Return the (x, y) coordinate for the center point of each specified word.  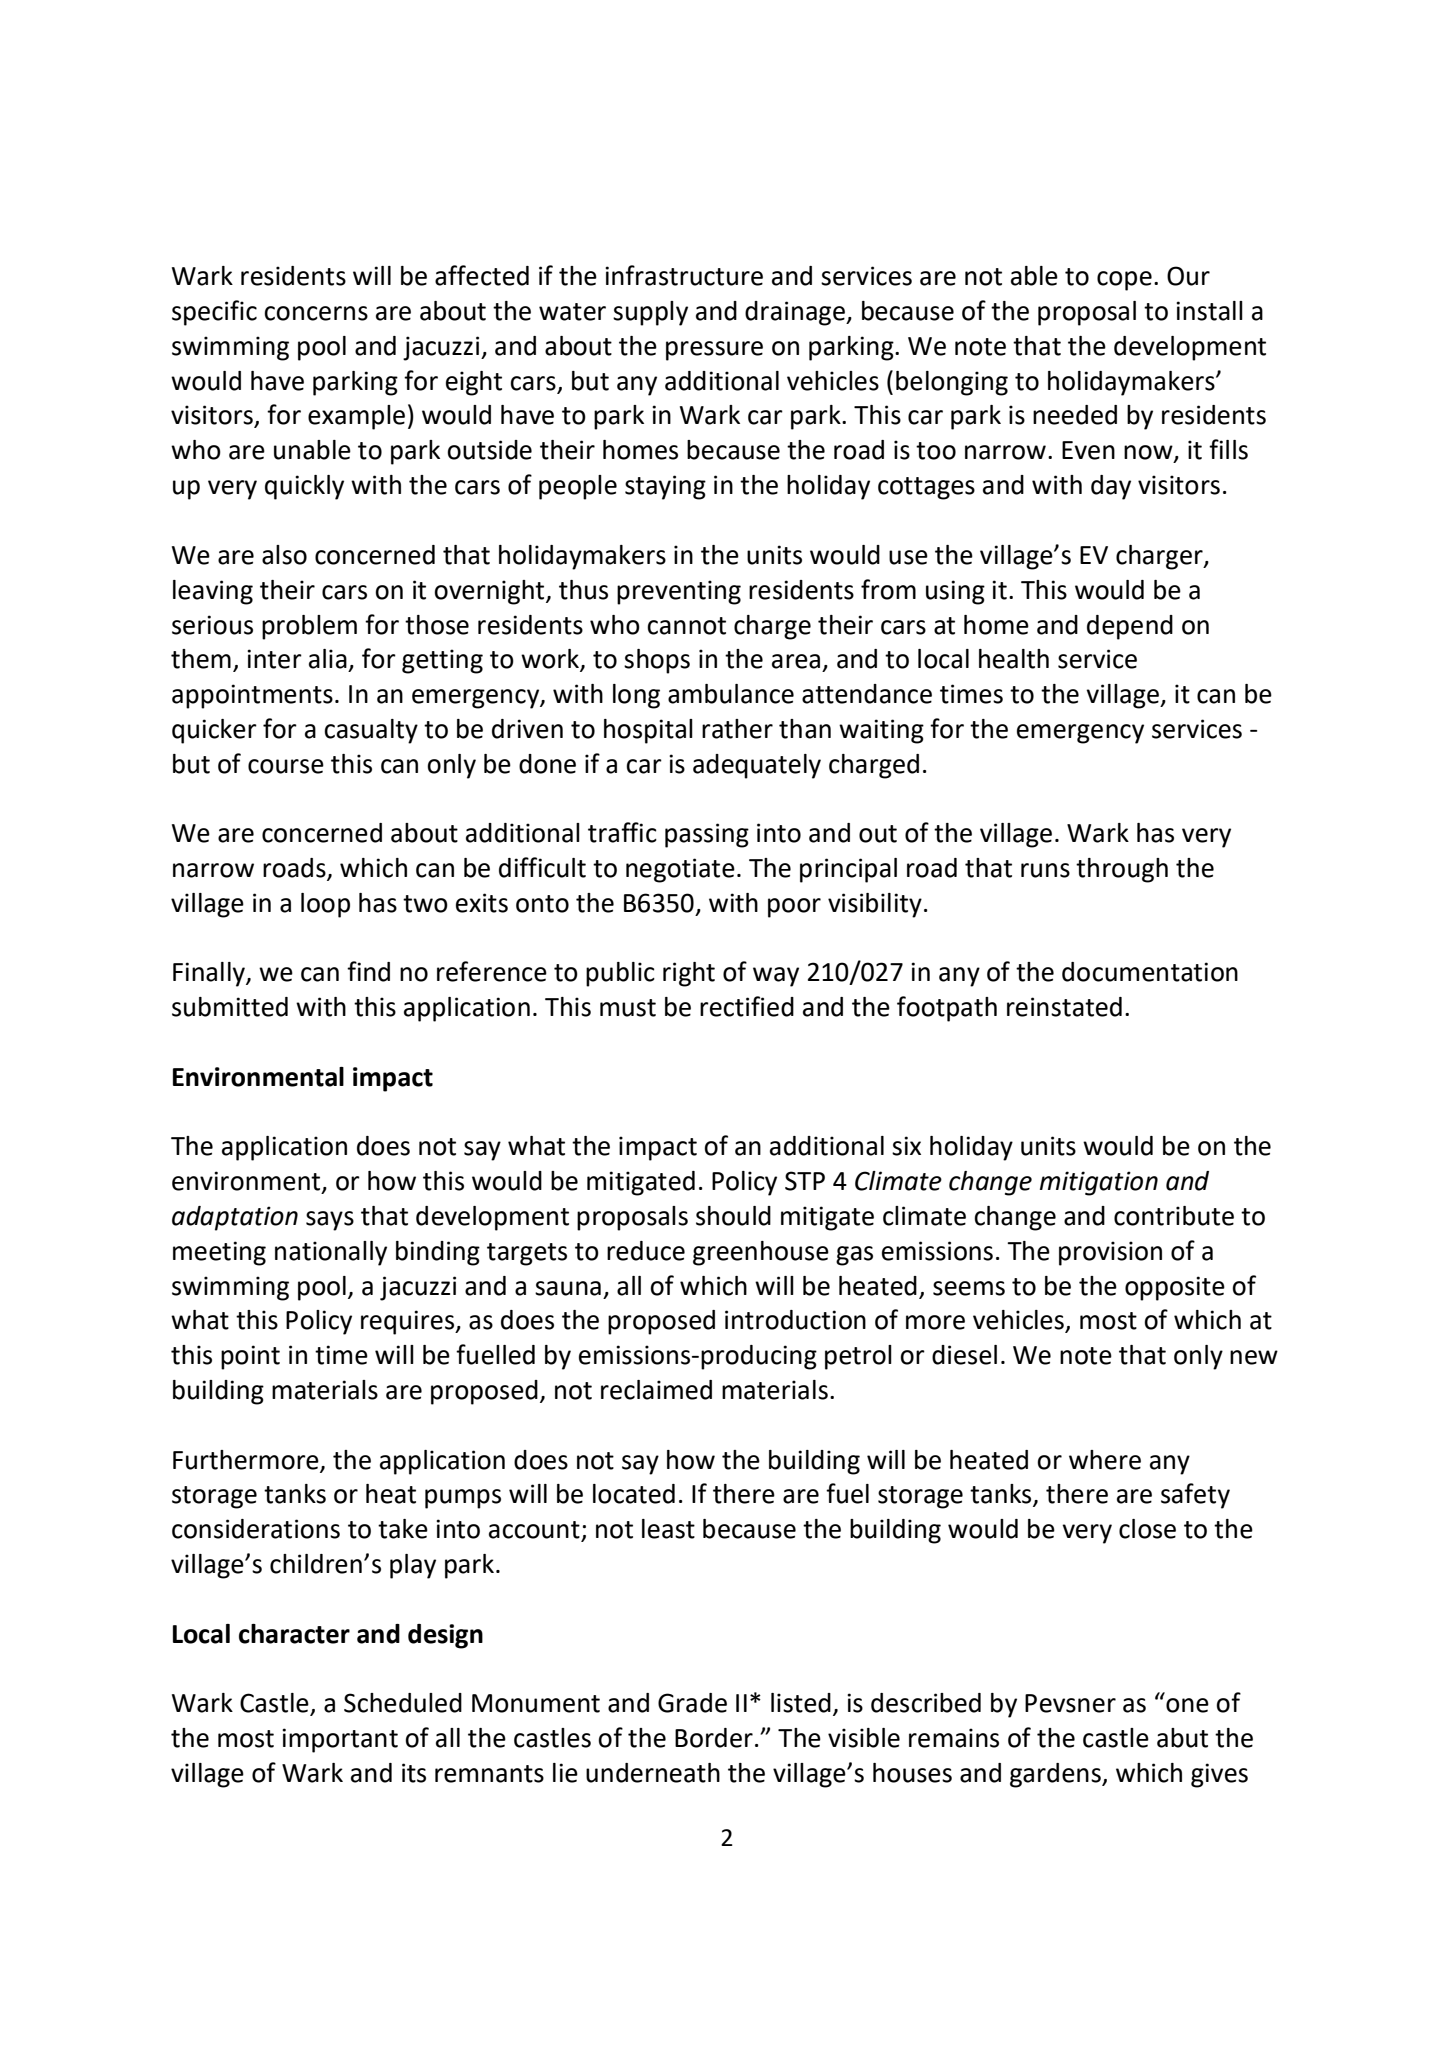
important (340, 1740)
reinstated (1064, 1007)
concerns (316, 313)
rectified (747, 1006)
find (368, 971)
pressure (714, 351)
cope (1124, 281)
